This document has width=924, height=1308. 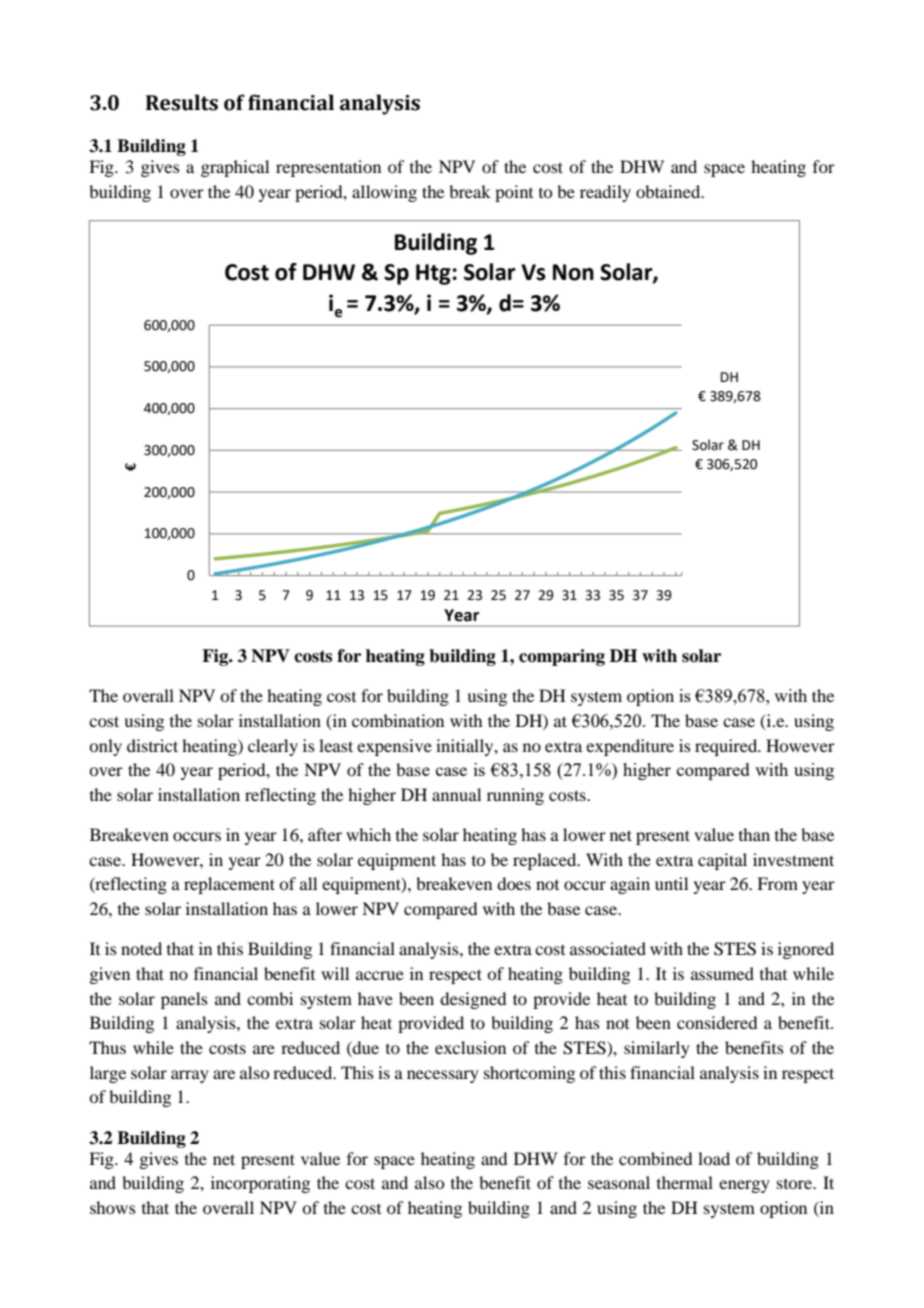 I want to click on Results, so click(x=182, y=102).
